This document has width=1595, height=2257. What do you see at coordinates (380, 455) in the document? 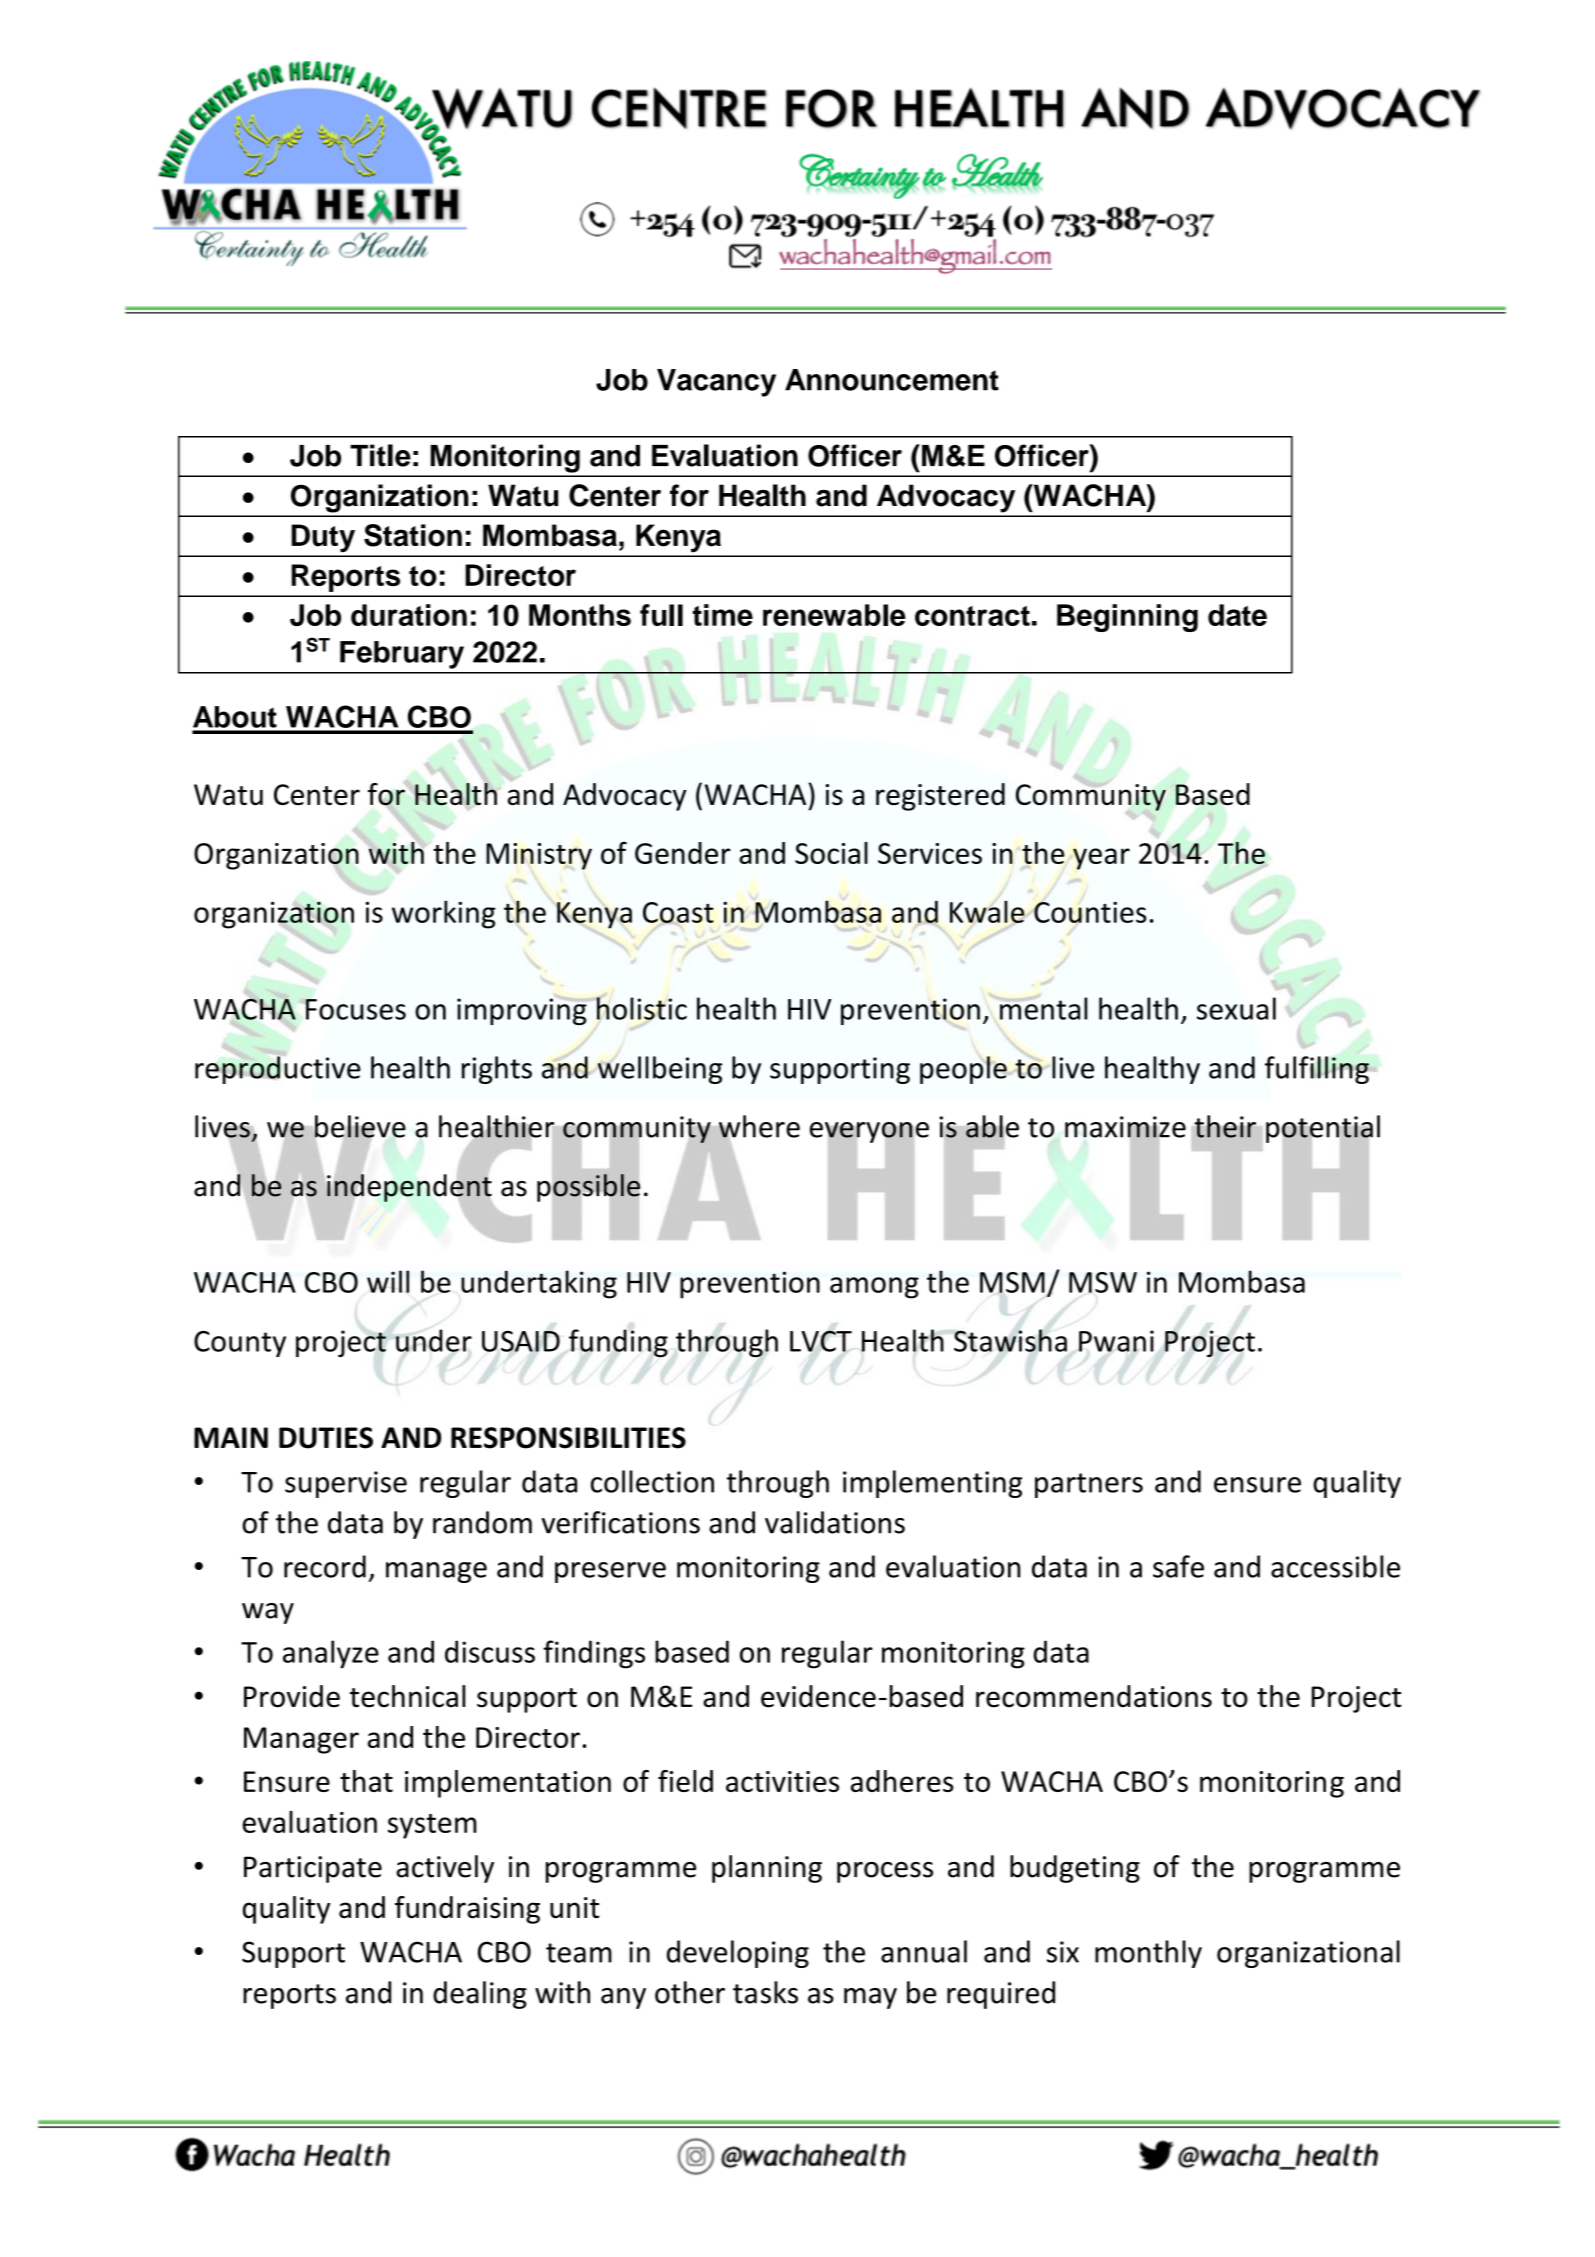
I see `Title` at bounding box center [380, 455].
